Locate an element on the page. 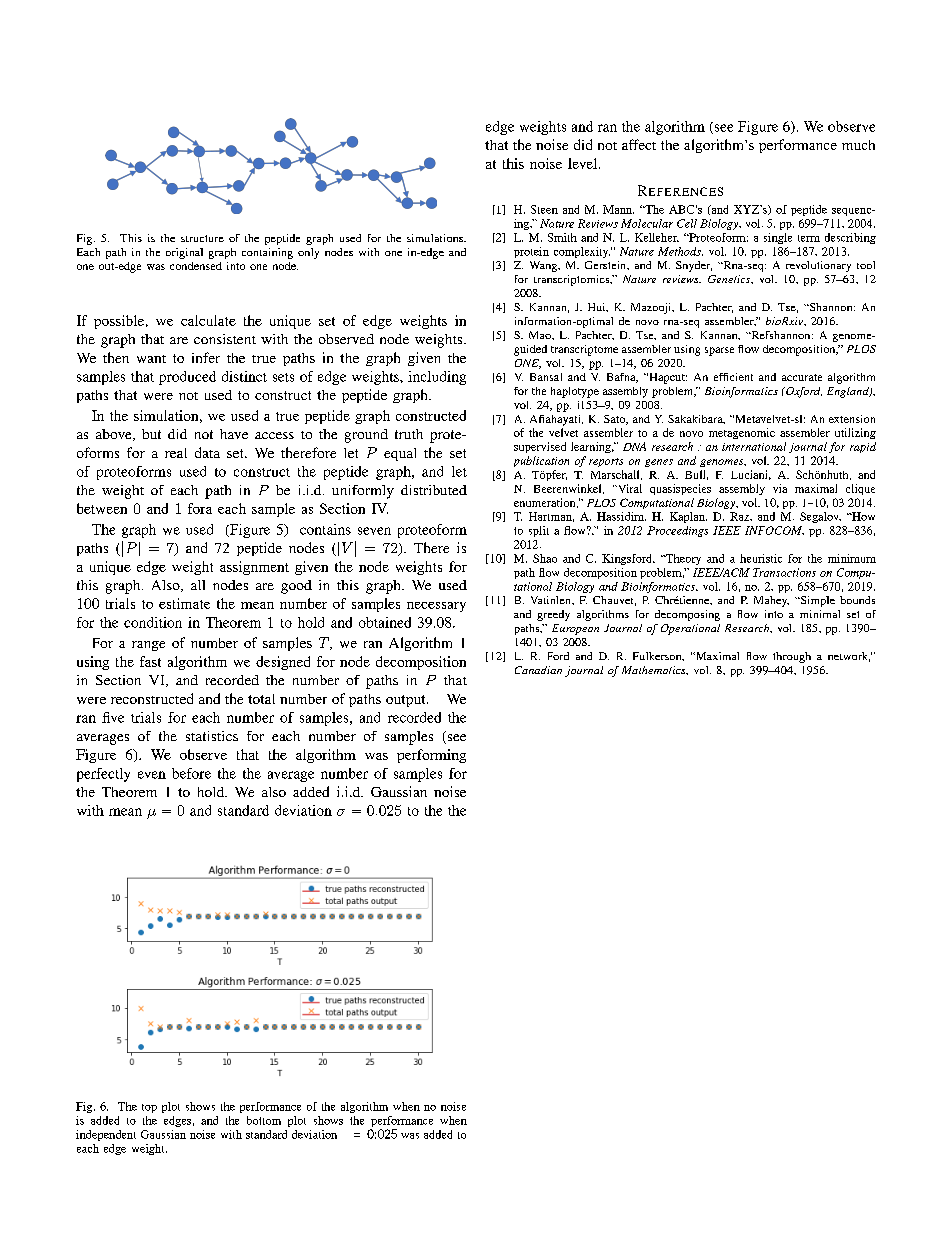  top is located at coordinates (149, 1108).
